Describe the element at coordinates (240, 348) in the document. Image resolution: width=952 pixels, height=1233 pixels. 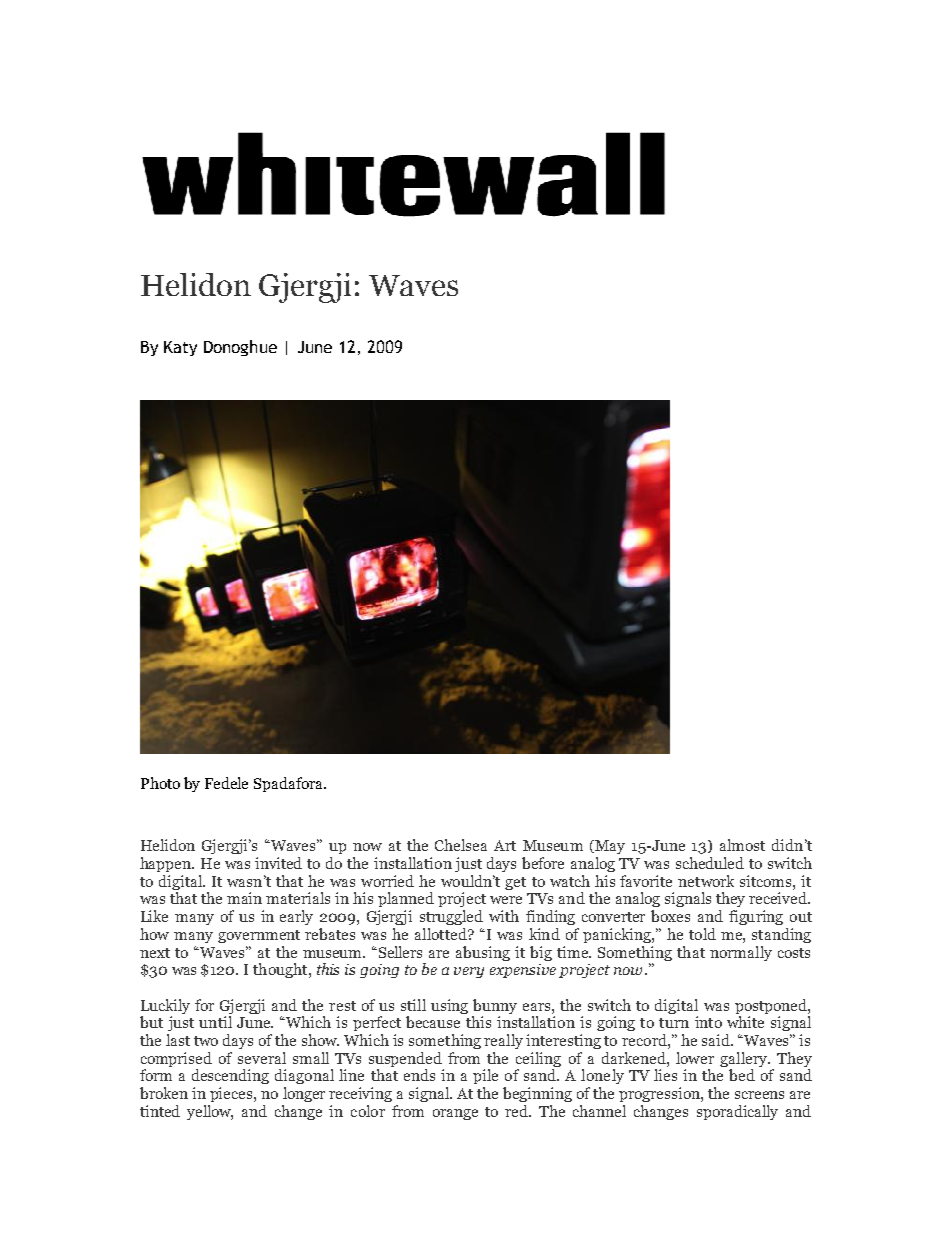
I see `Donoghue` at that location.
